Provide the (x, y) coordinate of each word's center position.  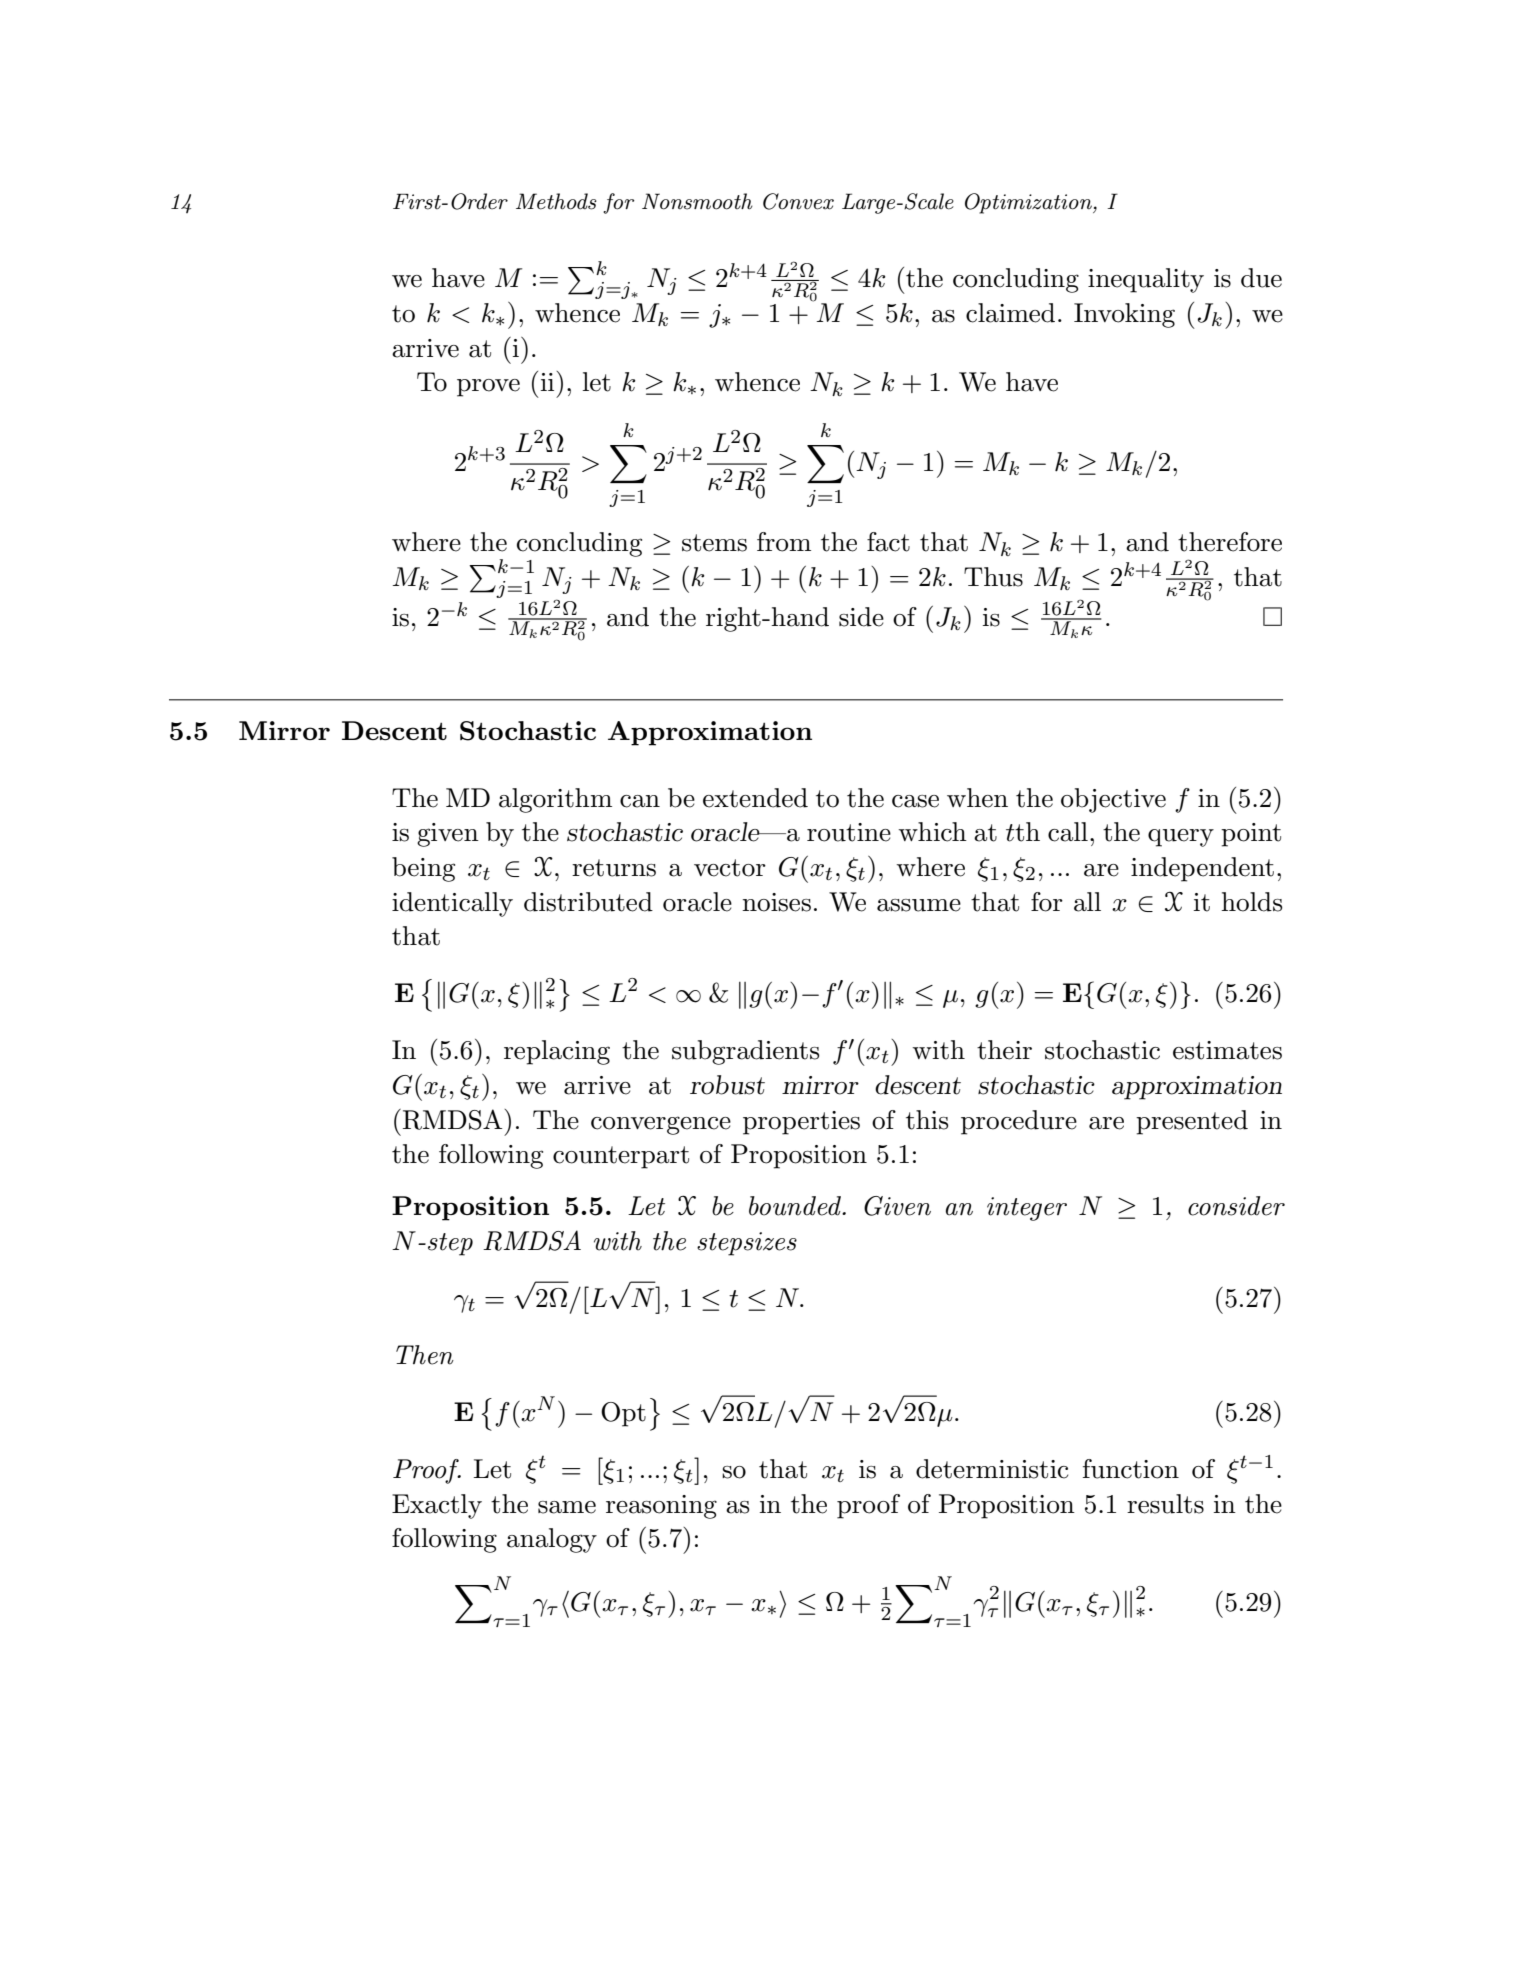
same (567, 1507)
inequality (1146, 280)
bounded (796, 1206)
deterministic (992, 1469)
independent (1202, 869)
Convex (798, 201)
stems (714, 543)
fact (888, 542)
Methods (556, 201)
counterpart (621, 1157)
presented (1192, 1122)
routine (849, 832)
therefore (1230, 542)
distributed (588, 902)
